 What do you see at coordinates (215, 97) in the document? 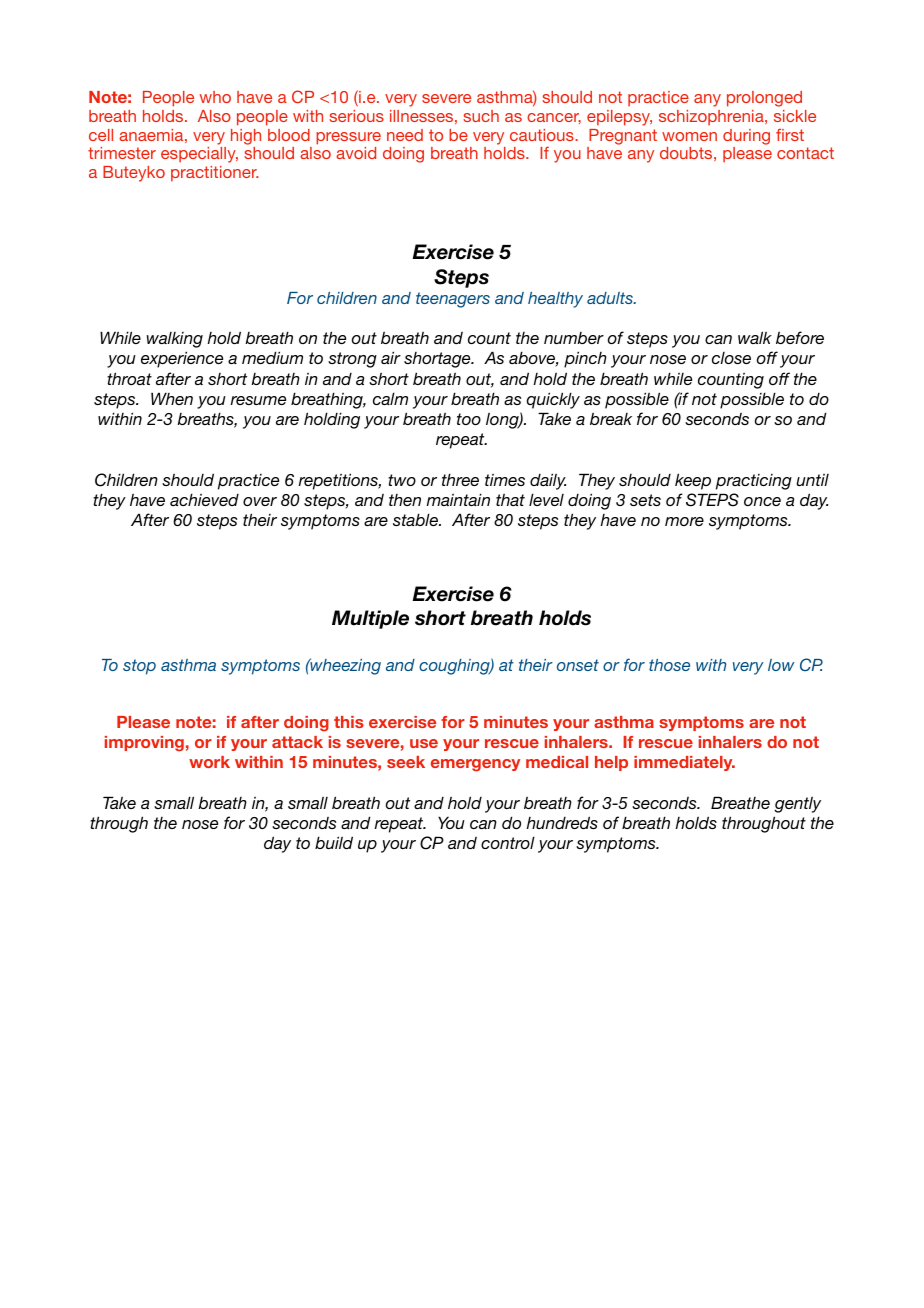
I see `who` at bounding box center [215, 97].
